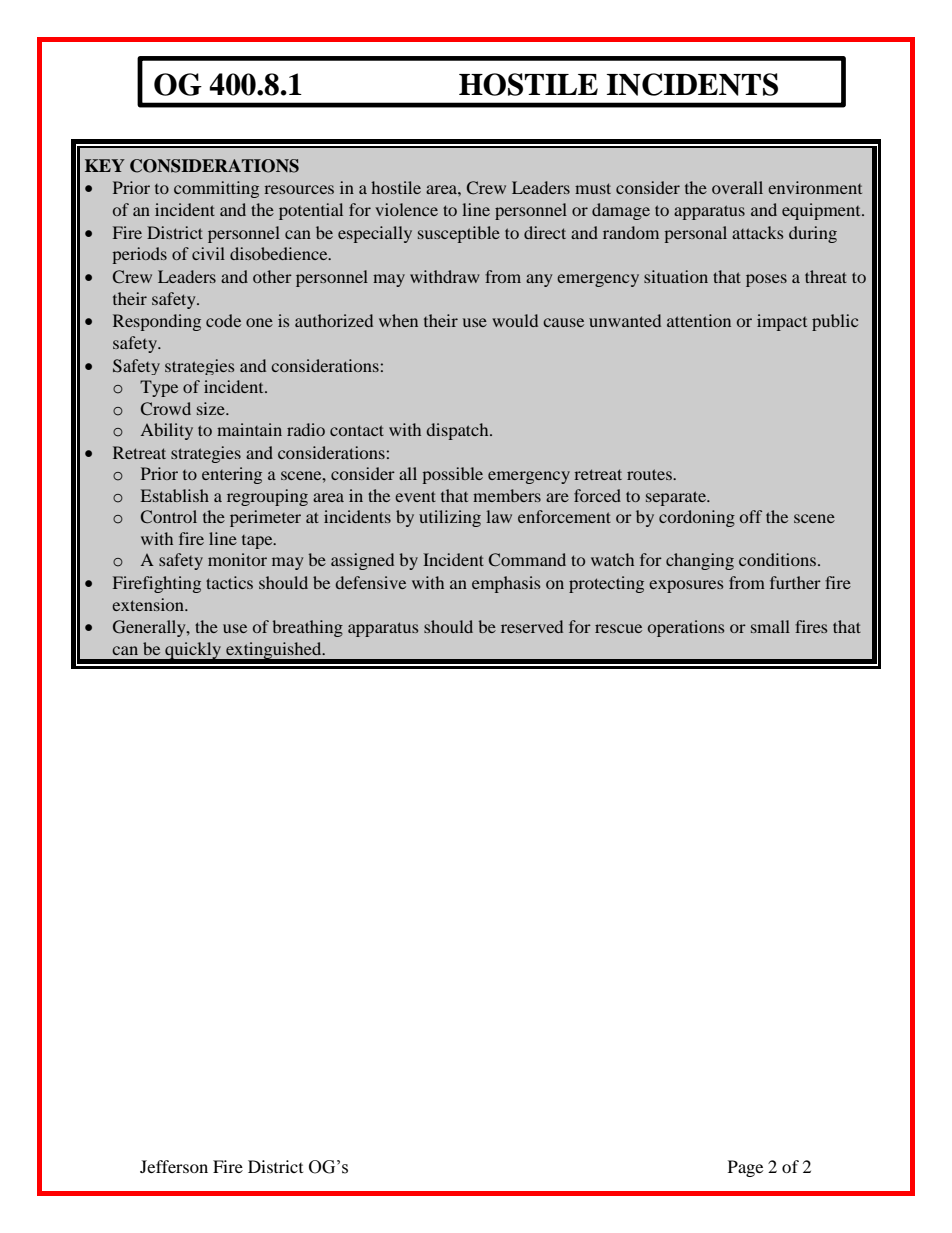 The width and height of the image is (952, 1233). What do you see at coordinates (150, 628) in the image?
I see `Generally` at bounding box center [150, 628].
